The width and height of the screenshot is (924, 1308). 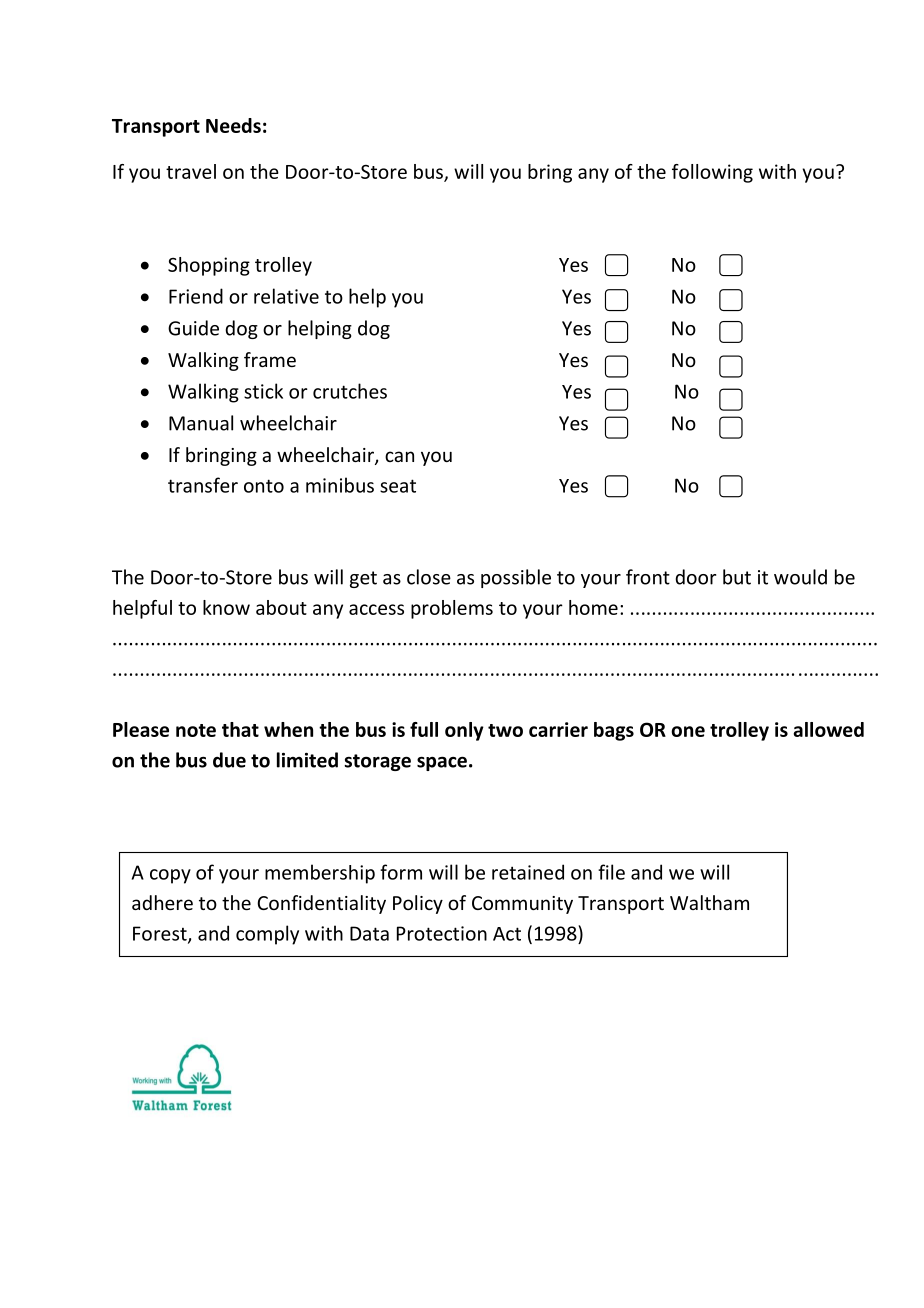 I want to click on comply, so click(x=267, y=935).
